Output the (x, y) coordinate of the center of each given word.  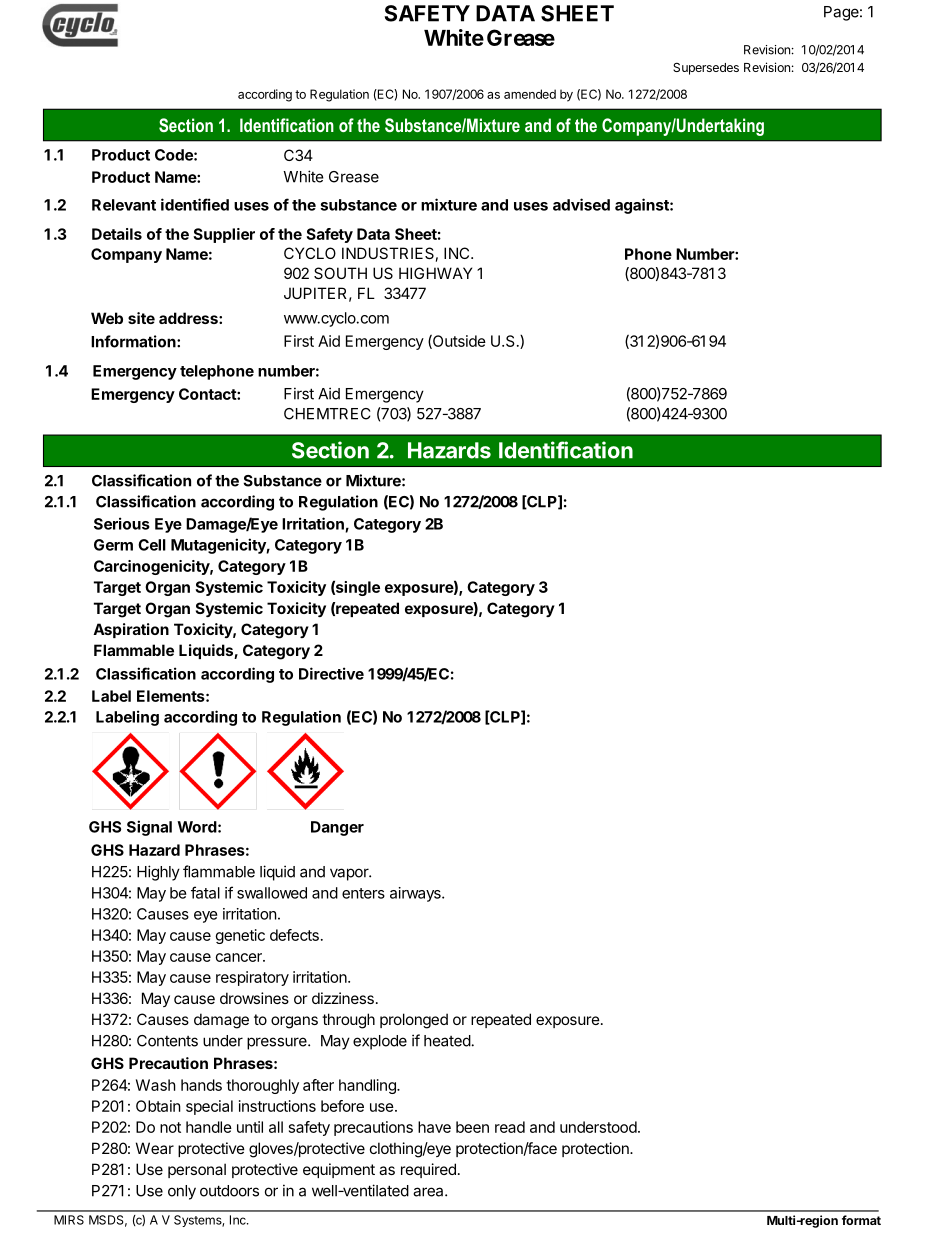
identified (195, 204)
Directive (331, 673)
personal (197, 1170)
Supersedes (706, 69)
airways (416, 894)
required (428, 1170)
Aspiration (131, 630)
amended (530, 94)
